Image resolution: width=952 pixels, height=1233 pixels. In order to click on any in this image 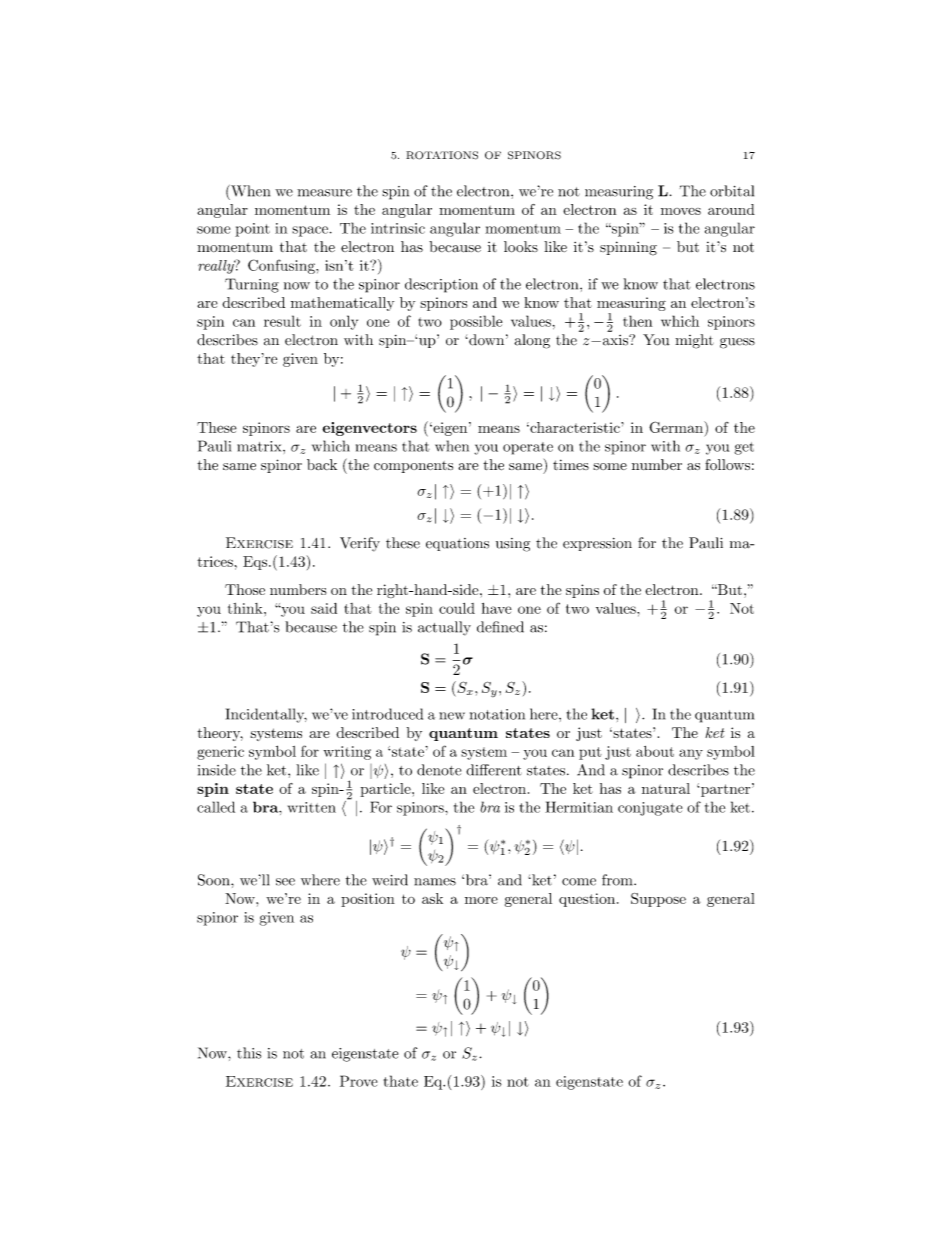, I will do `click(691, 754)`.
